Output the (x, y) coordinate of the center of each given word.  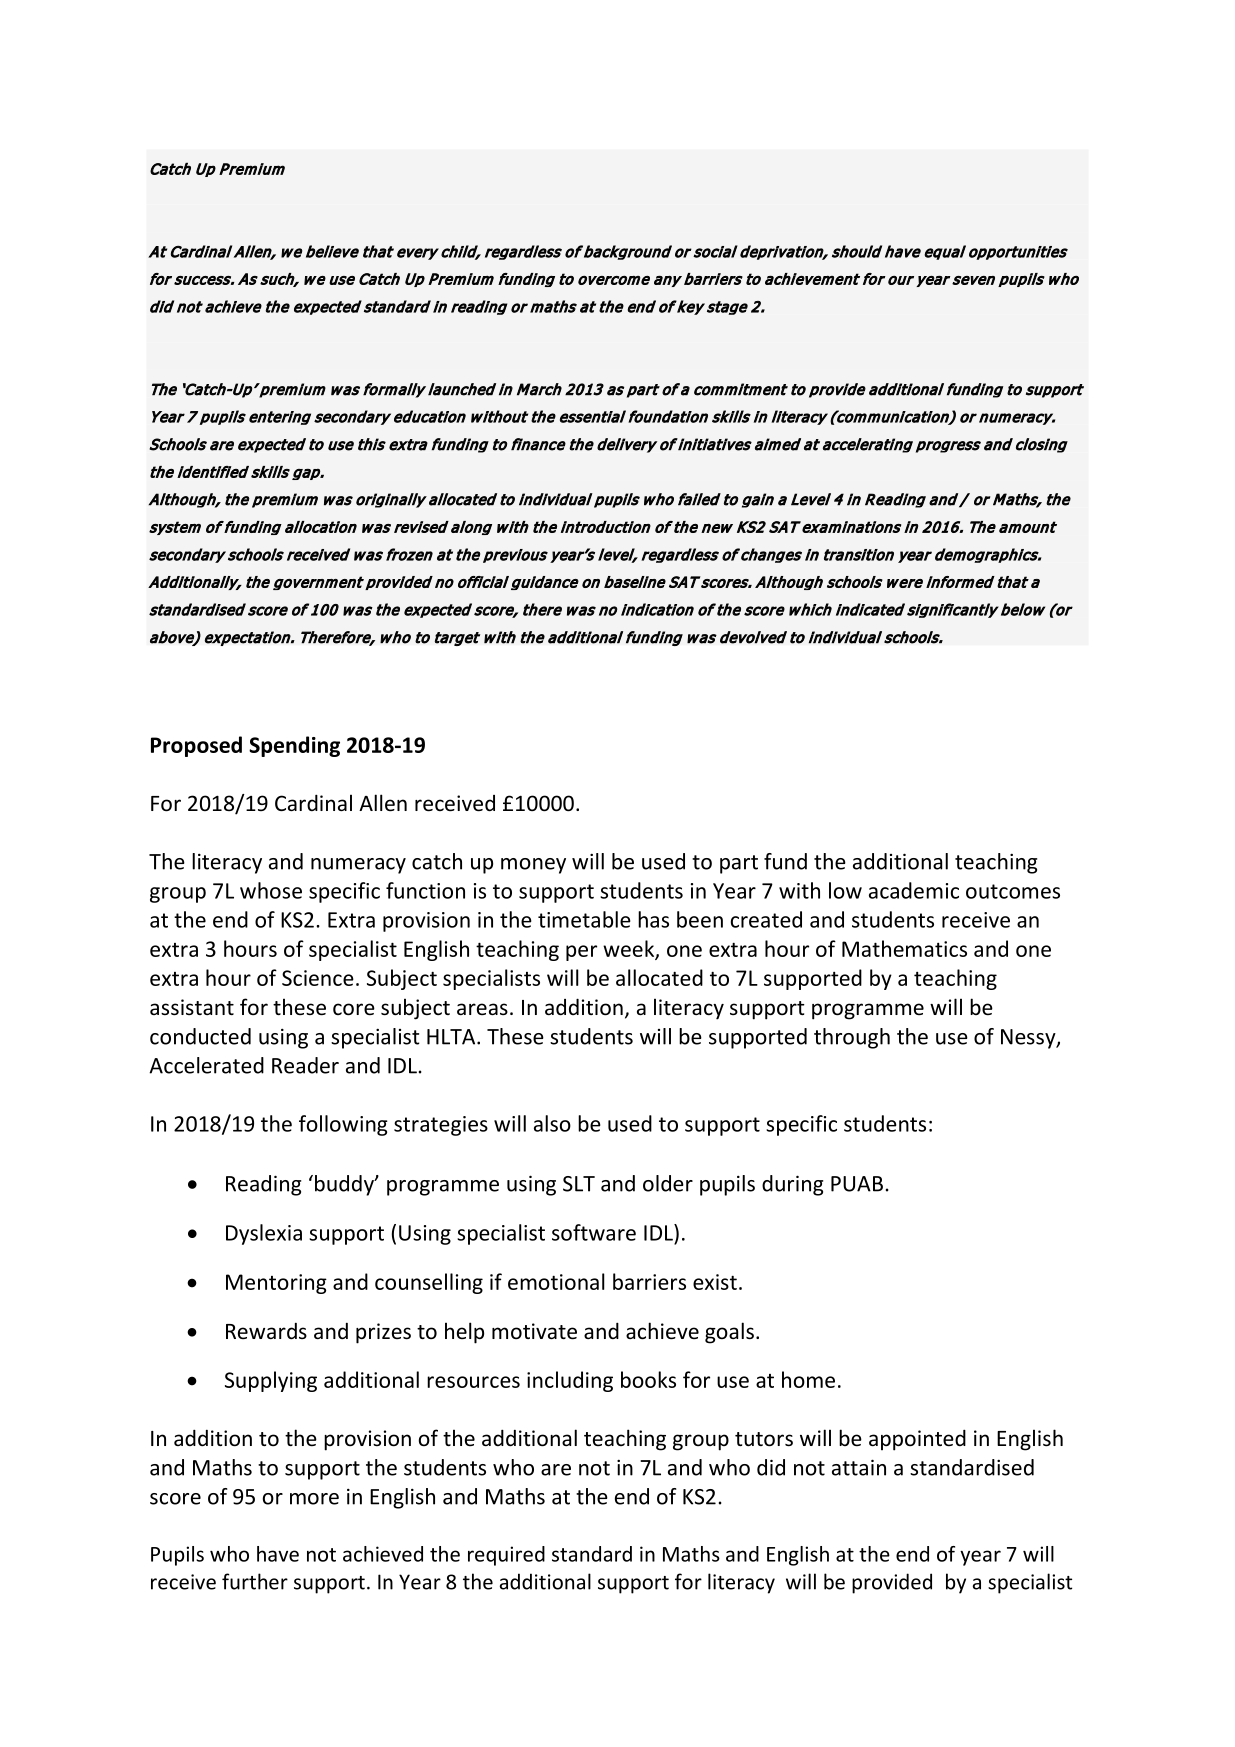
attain (859, 1467)
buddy (345, 1185)
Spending (294, 746)
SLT (579, 1184)
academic (914, 890)
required (506, 1556)
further (255, 1581)
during (792, 1185)
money (533, 866)
